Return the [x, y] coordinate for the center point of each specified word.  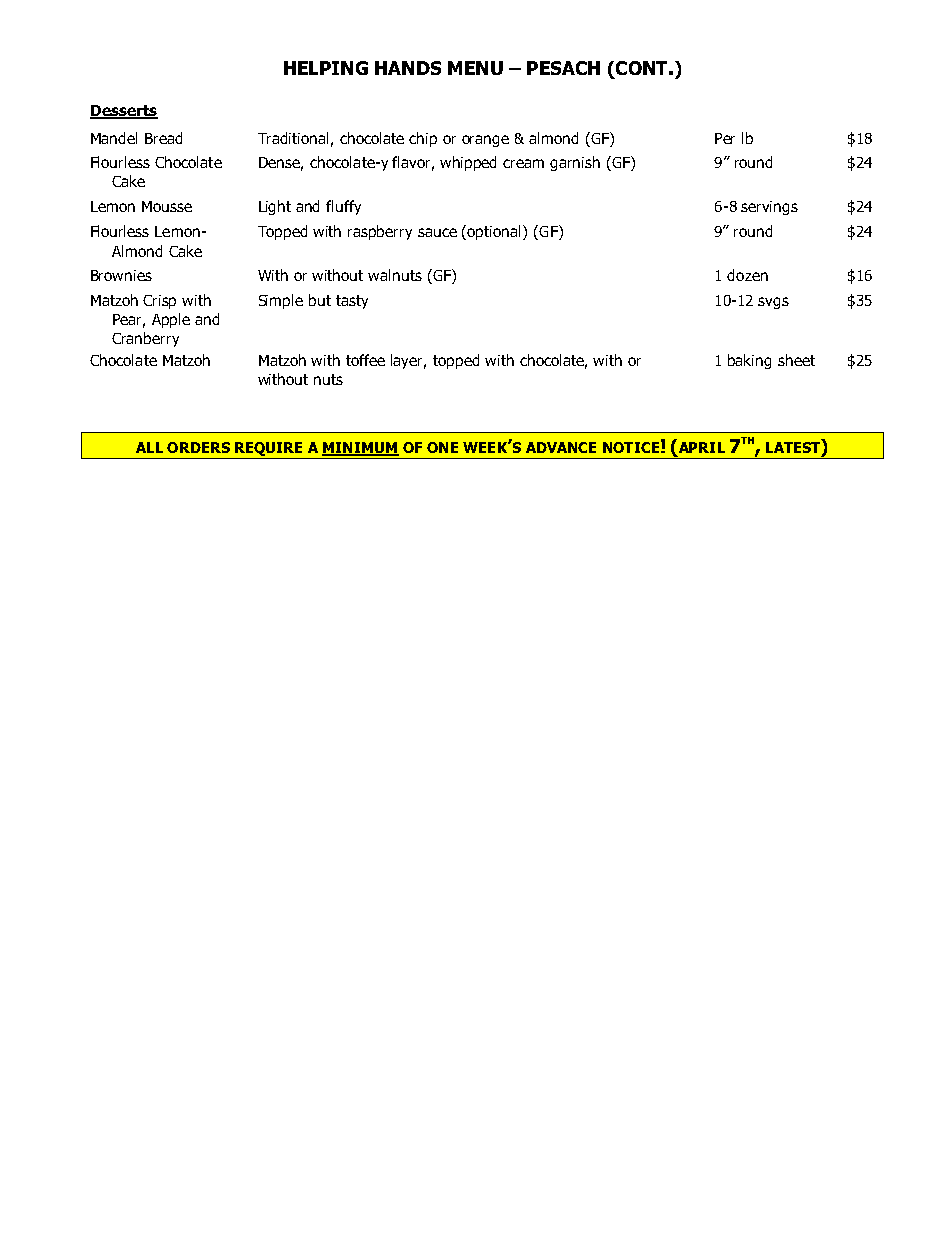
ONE [442, 447]
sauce [437, 232]
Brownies [121, 275]
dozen [747, 275]
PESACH [563, 68]
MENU [475, 68]
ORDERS [198, 447]
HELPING [326, 68]
